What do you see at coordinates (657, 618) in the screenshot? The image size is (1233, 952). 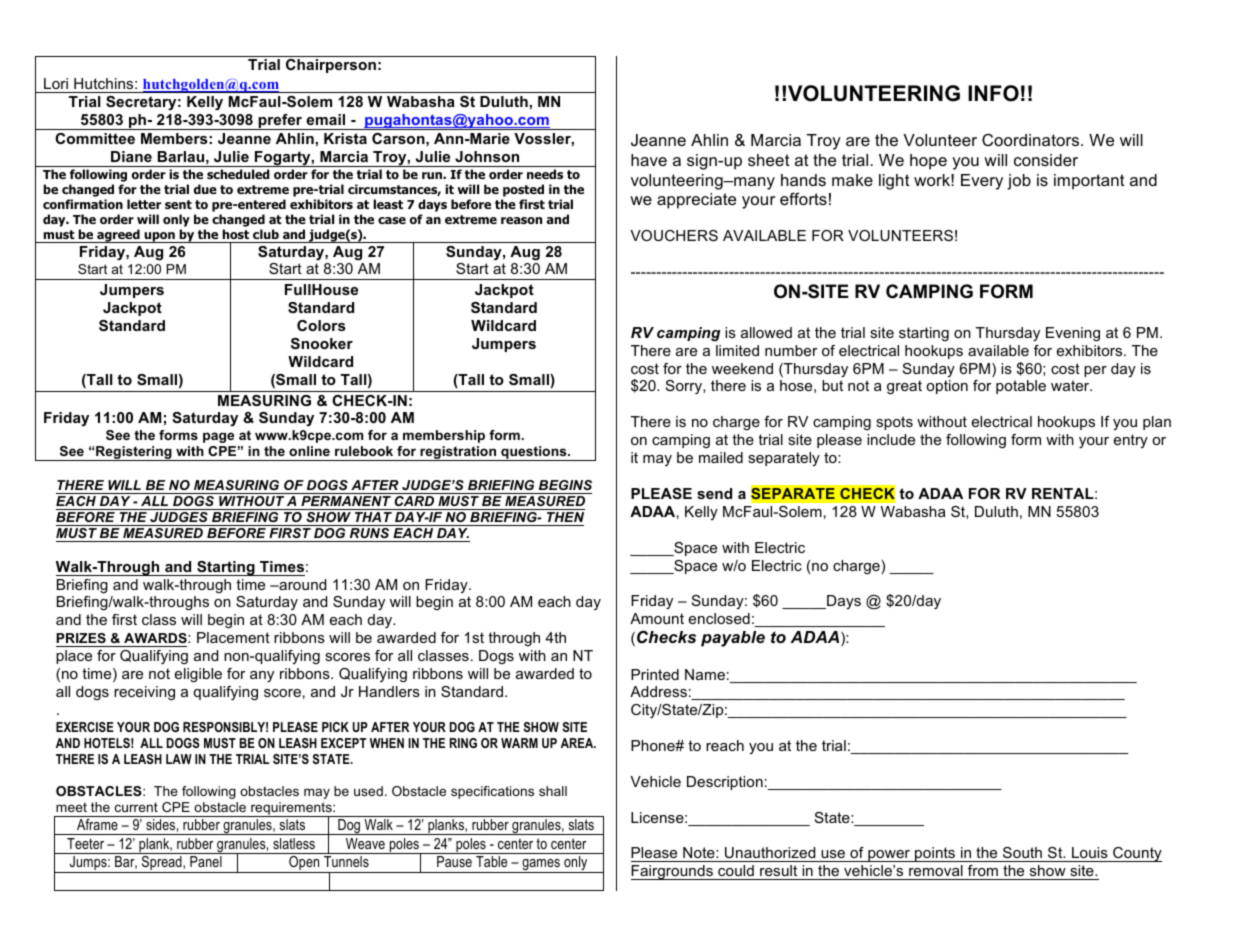 I see `Amount` at bounding box center [657, 618].
